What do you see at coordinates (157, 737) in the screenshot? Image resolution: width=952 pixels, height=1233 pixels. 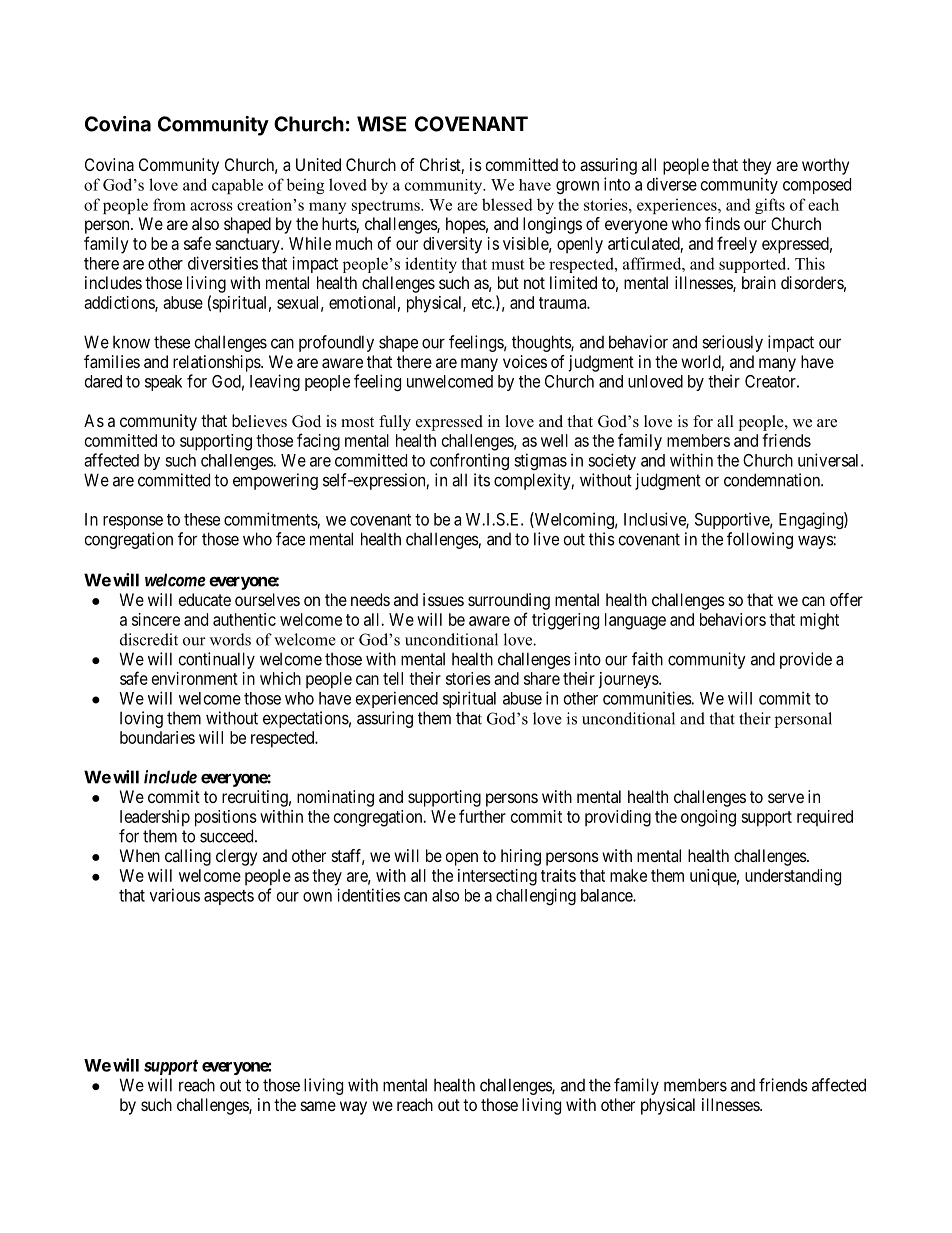 I see `boundaries` at bounding box center [157, 737].
